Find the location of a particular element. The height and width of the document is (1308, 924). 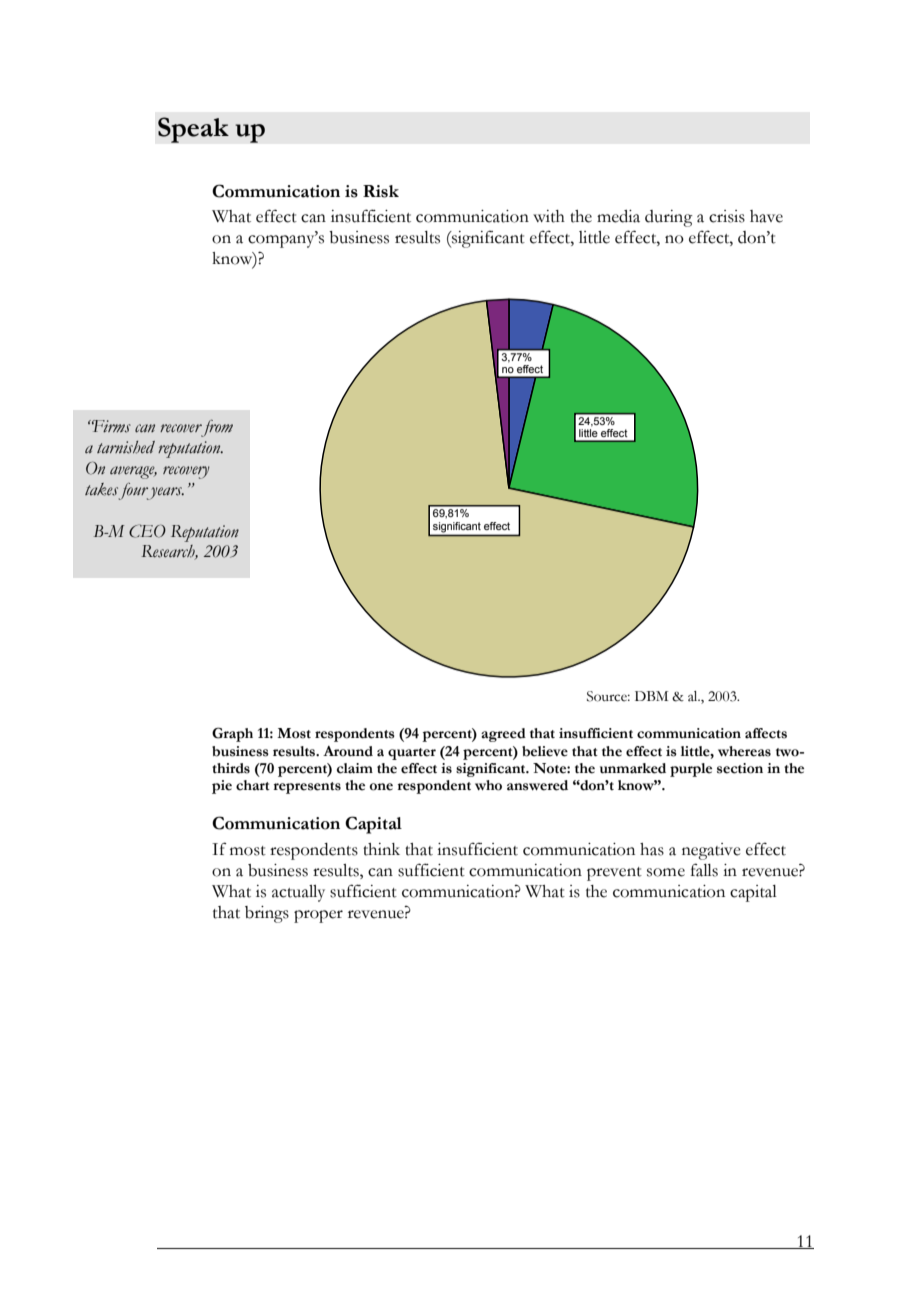

during is located at coordinates (669, 218).
